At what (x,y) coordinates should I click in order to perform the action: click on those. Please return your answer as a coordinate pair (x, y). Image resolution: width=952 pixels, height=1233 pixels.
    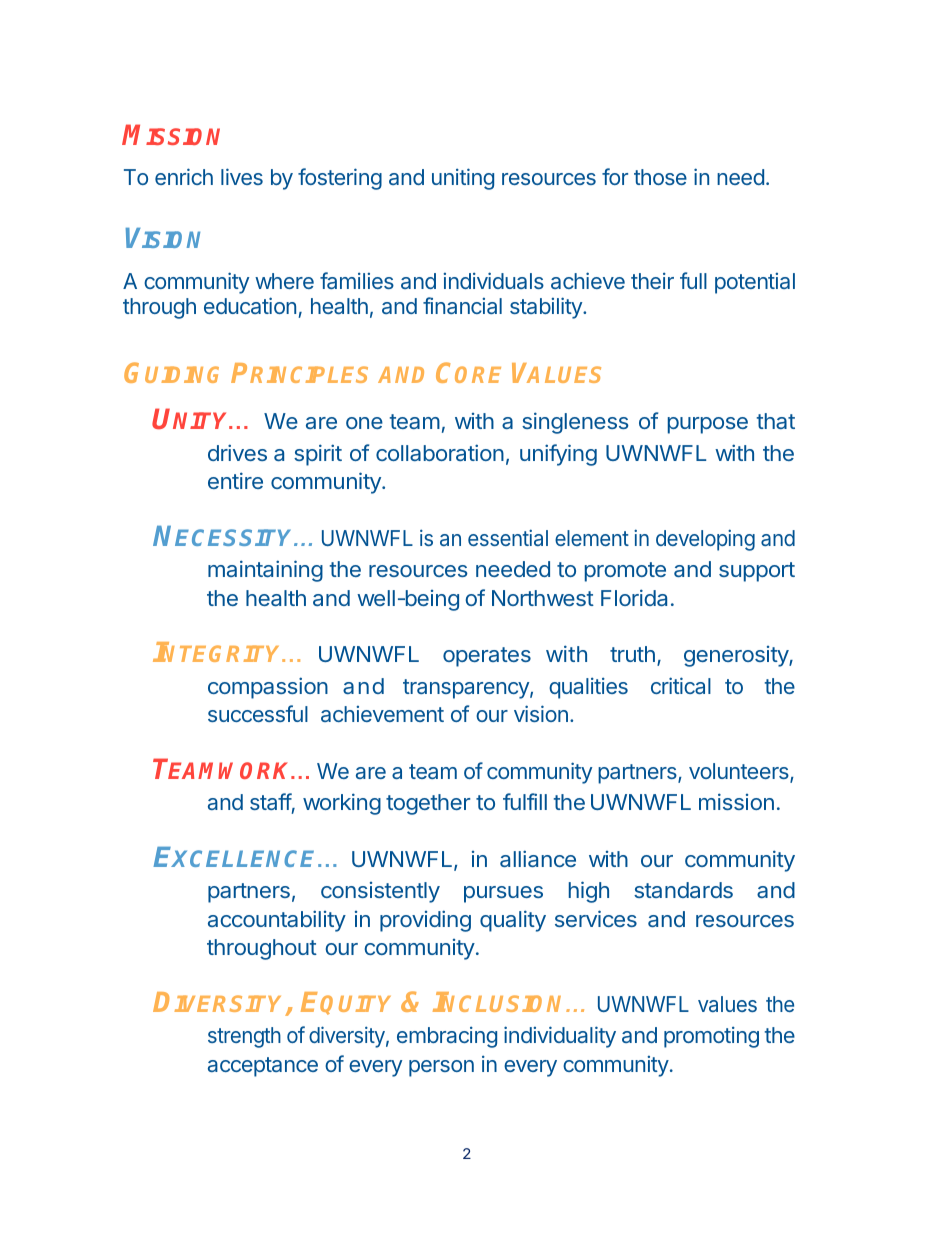
    Looking at the image, I should click on (660, 177).
